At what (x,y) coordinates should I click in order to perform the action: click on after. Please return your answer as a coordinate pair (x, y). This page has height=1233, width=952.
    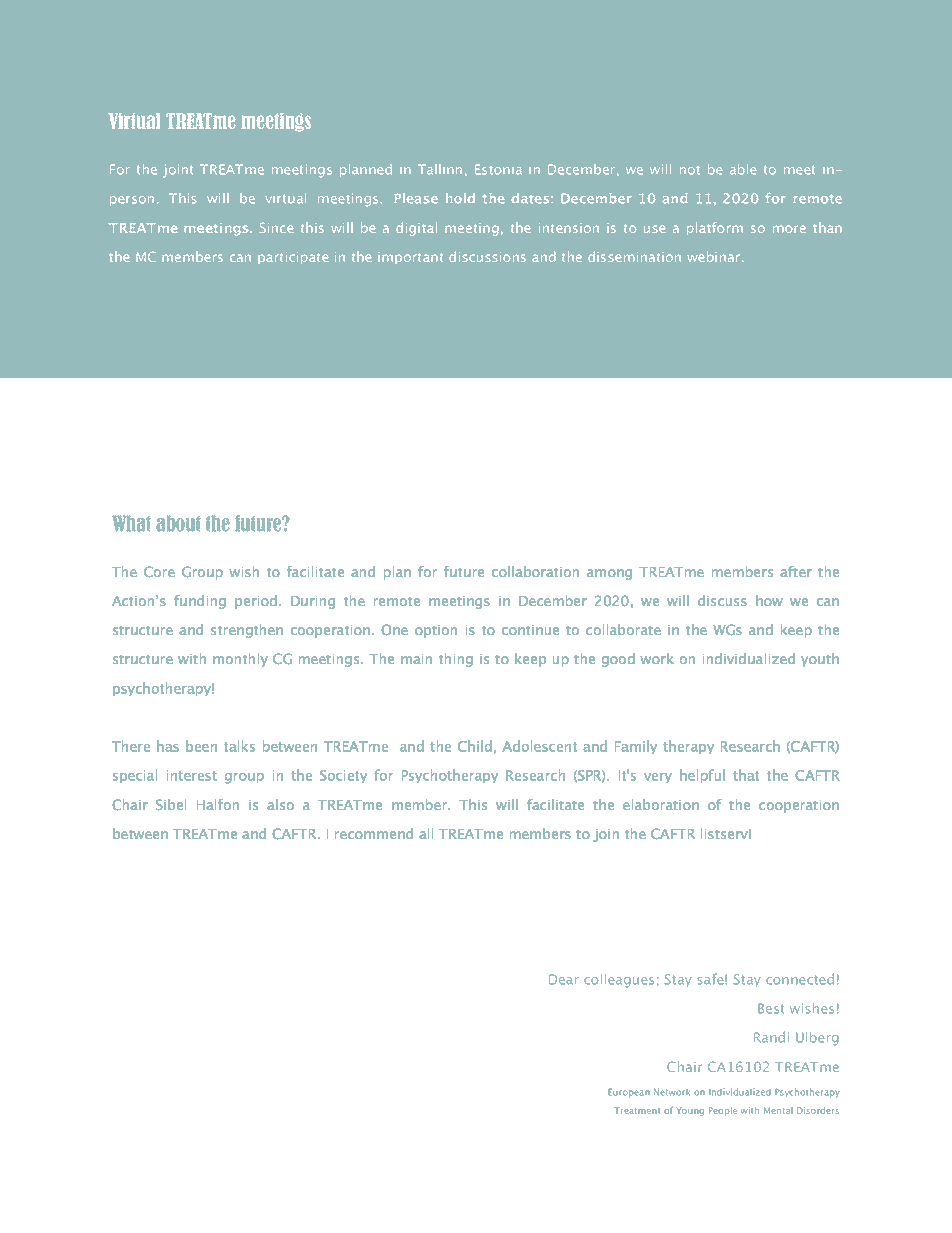
    Looking at the image, I should click on (796, 571).
